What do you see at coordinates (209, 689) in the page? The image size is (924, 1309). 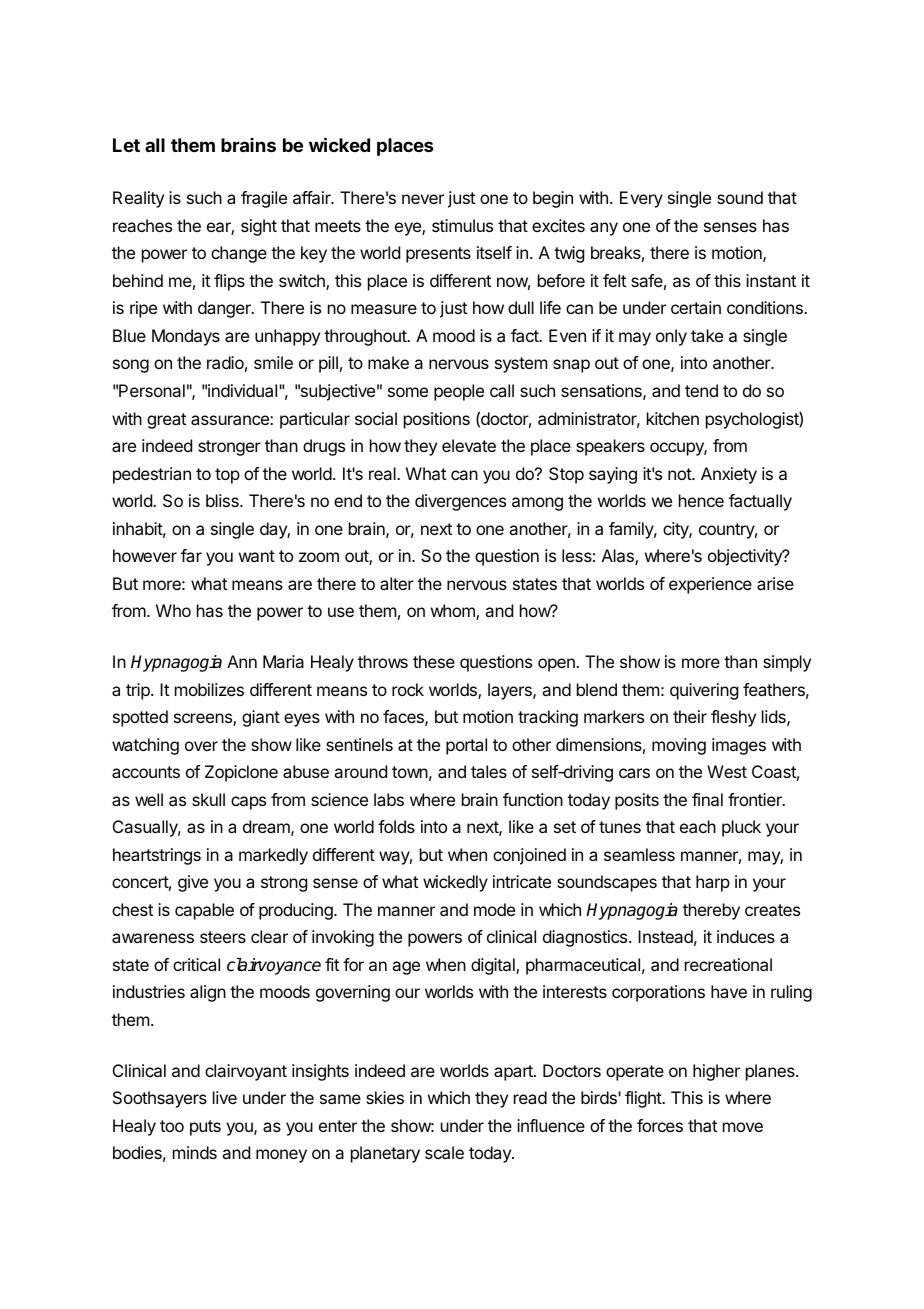 I see `mobilizes` at bounding box center [209, 689].
